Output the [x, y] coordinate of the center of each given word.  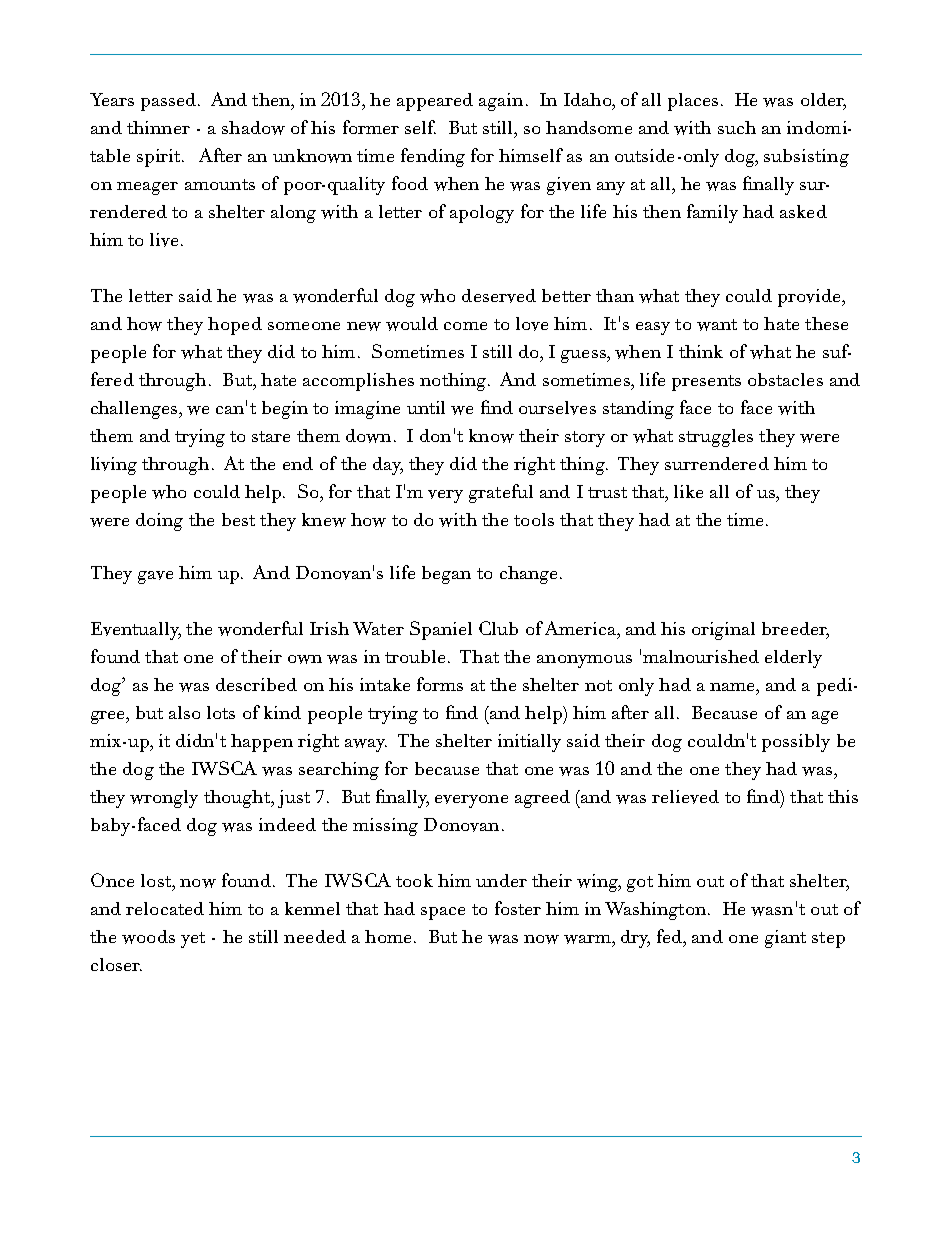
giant [785, 939]
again [501, 102]
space [443, 913]
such [737, 127]
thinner [158, 127]
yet [193, 940]
